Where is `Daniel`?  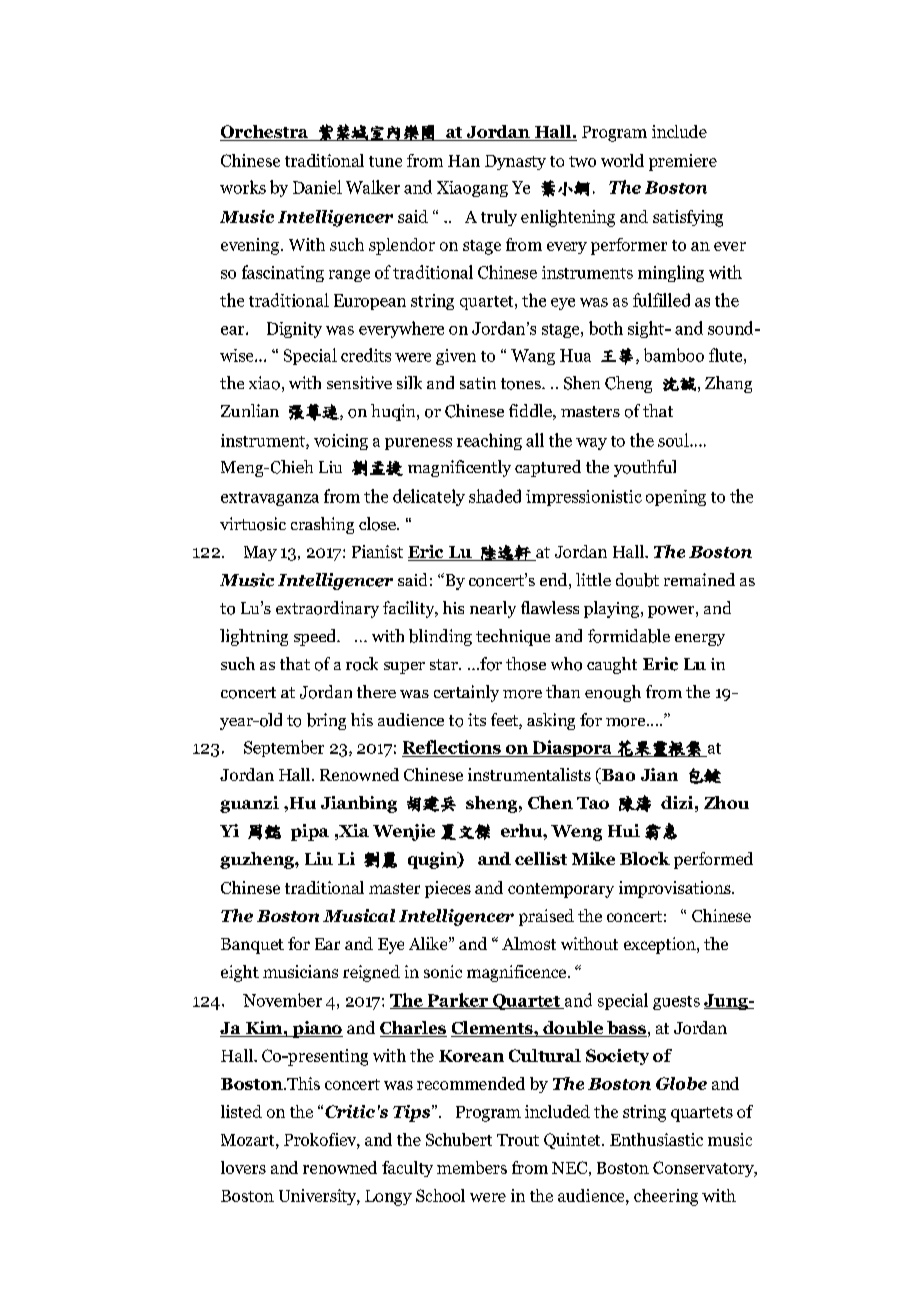 Daniel is located at coordinates (317, 187).
